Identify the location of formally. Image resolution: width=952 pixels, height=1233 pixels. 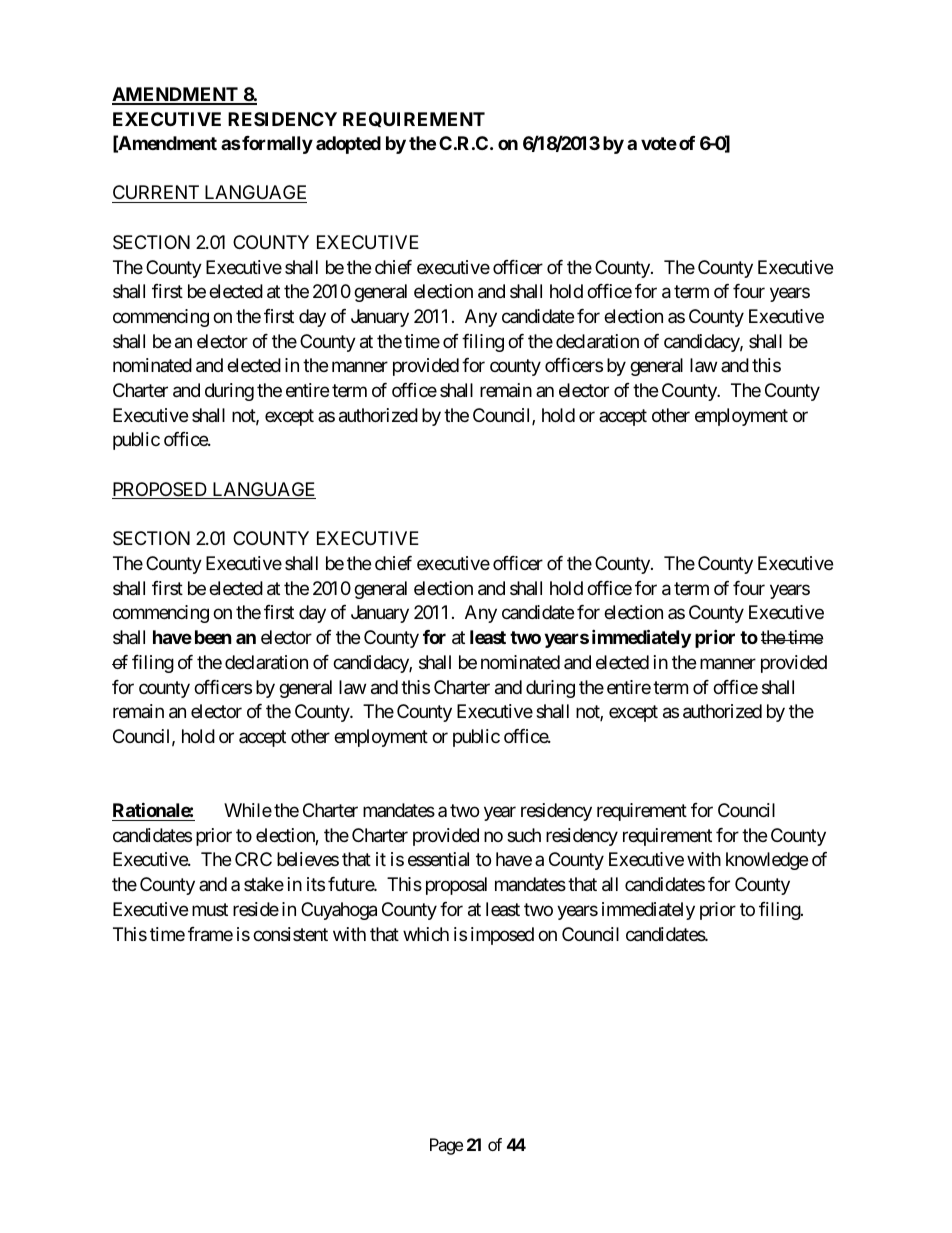
(276, 145).
